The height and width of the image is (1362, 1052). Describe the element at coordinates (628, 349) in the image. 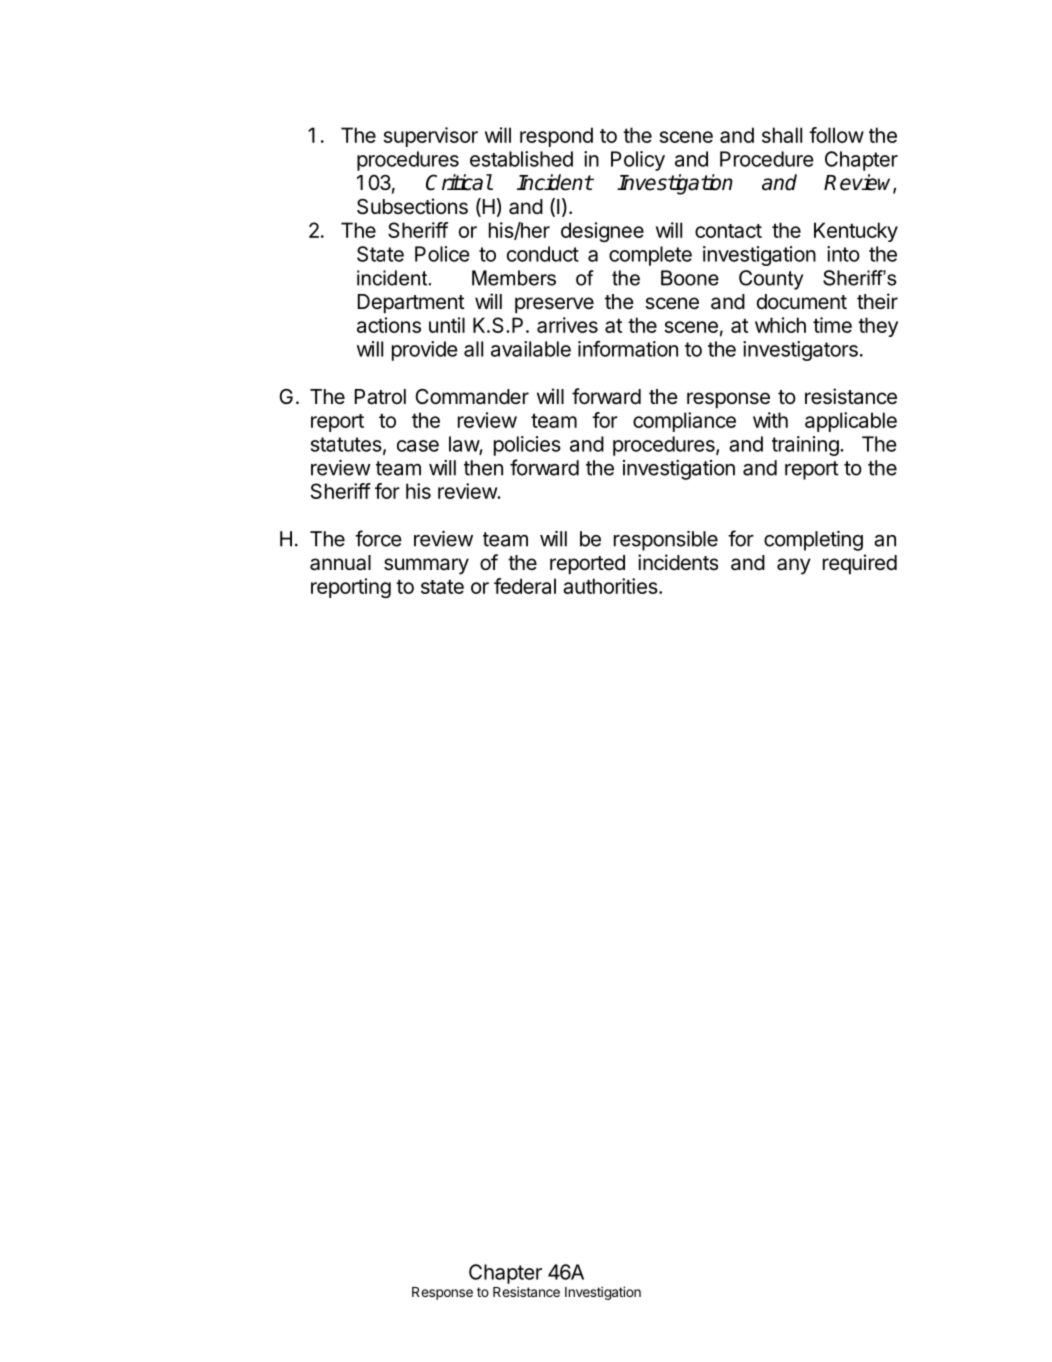

I see `information` at that location.
